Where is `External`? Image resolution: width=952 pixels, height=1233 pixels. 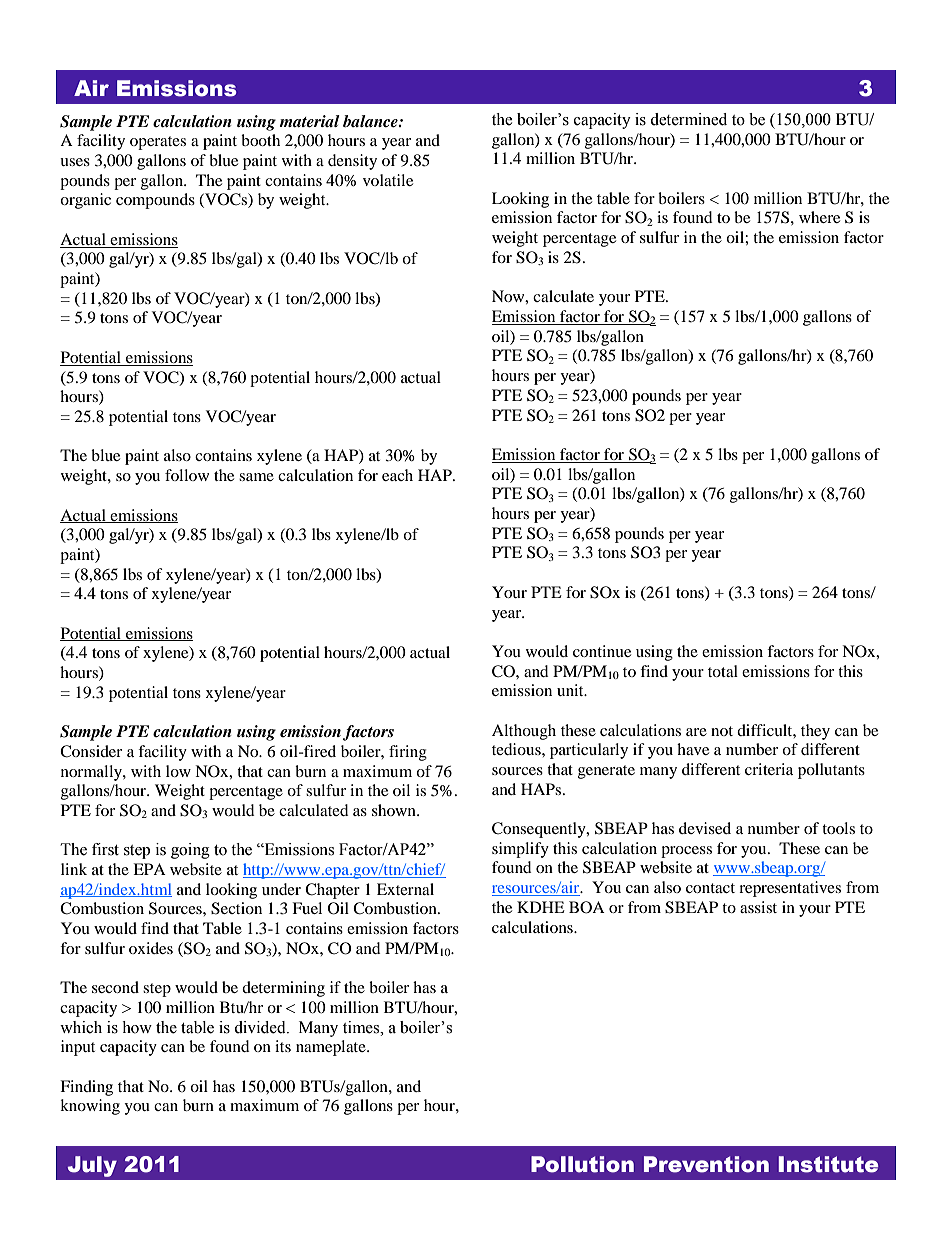
External is located at coordinates (405, 889).
